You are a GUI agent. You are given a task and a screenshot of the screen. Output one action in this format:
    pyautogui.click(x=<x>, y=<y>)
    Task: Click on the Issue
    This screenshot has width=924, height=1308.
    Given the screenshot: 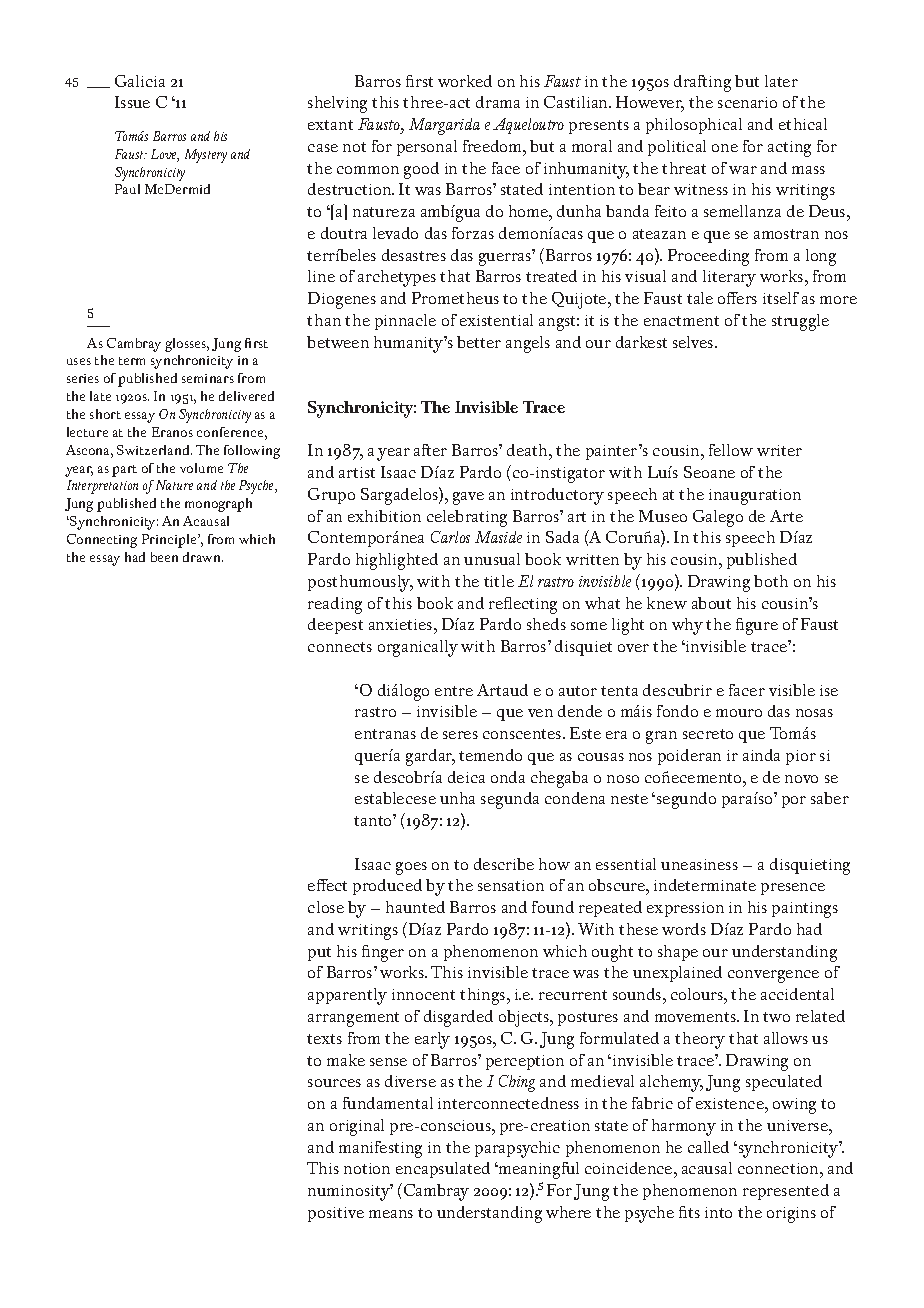 What is the action you would take?
    pyautogui.click(x=132, y=102)
